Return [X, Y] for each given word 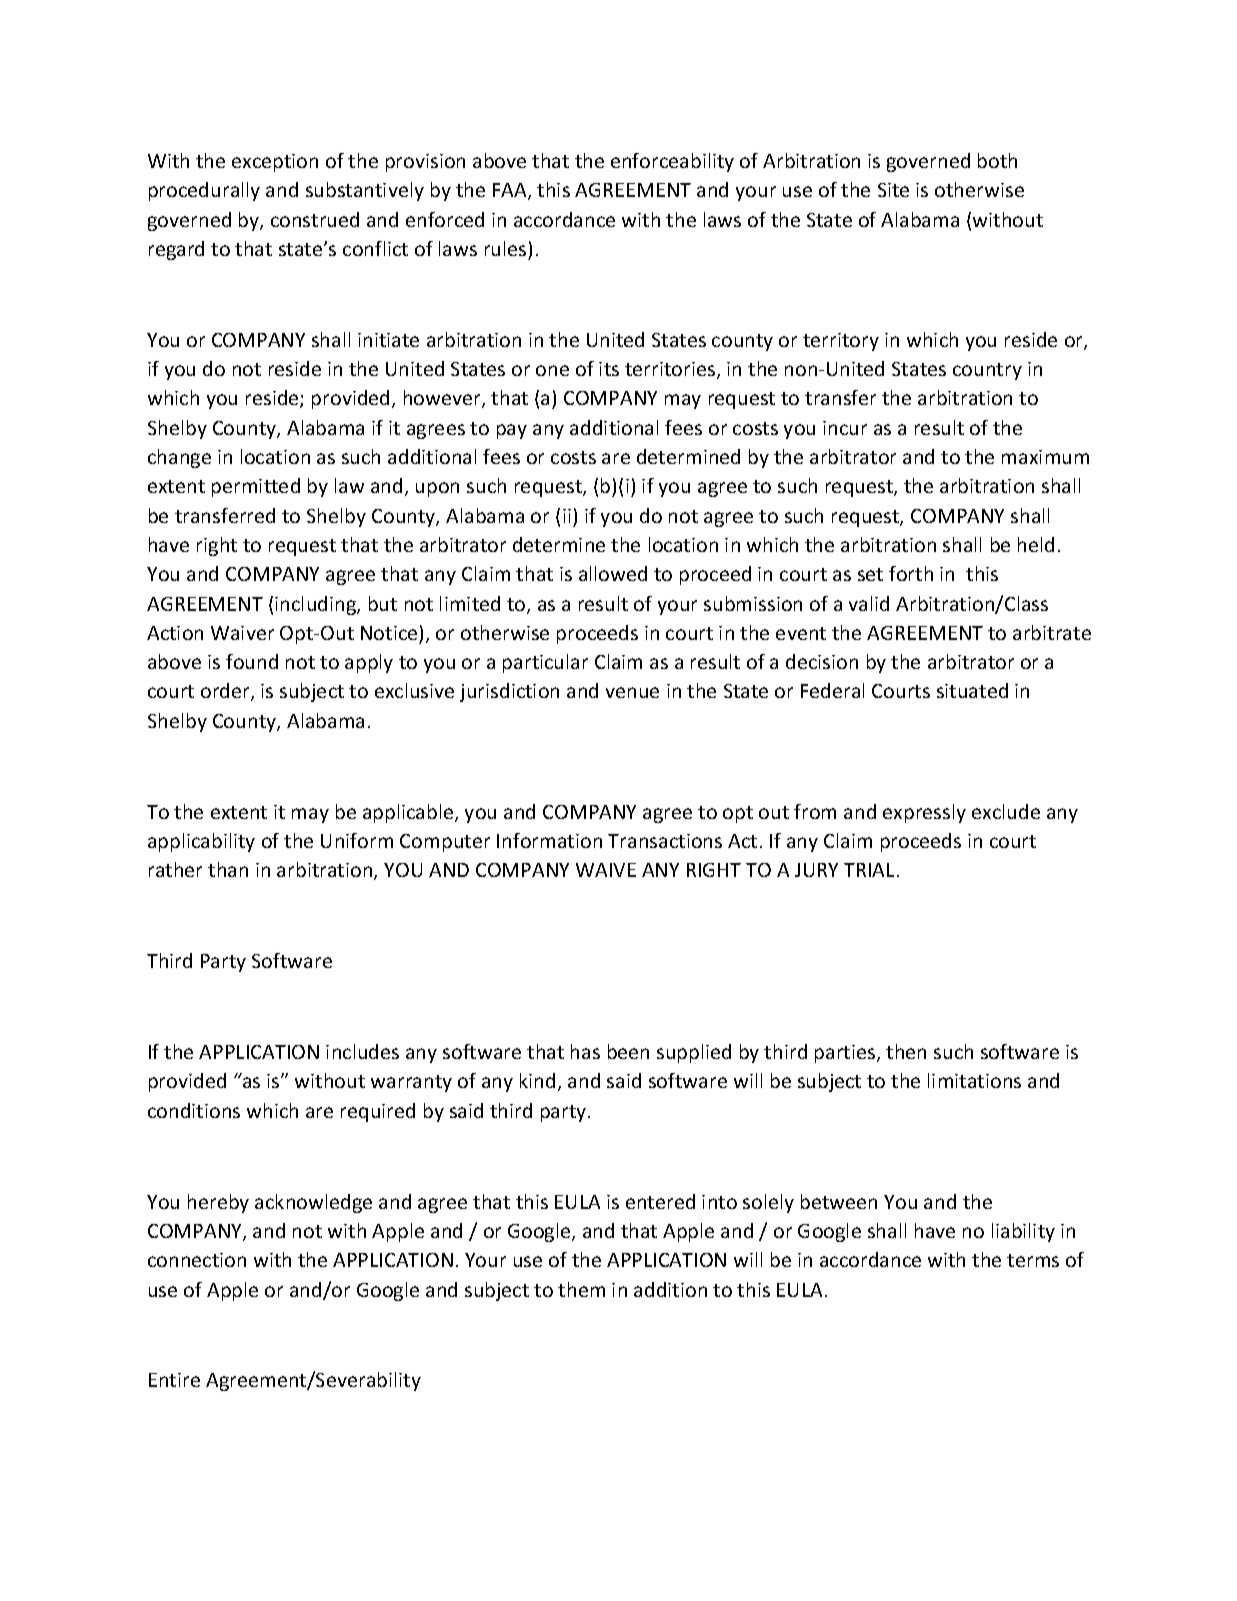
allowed [613, 573]
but [383, 603]
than [228, 869]
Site [893, 190]
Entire [174, 1380]
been [628, 1051]
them [581, 1289]
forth [911, 573]
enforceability [672, 162]
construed [315, 219]
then [906, 1051]
